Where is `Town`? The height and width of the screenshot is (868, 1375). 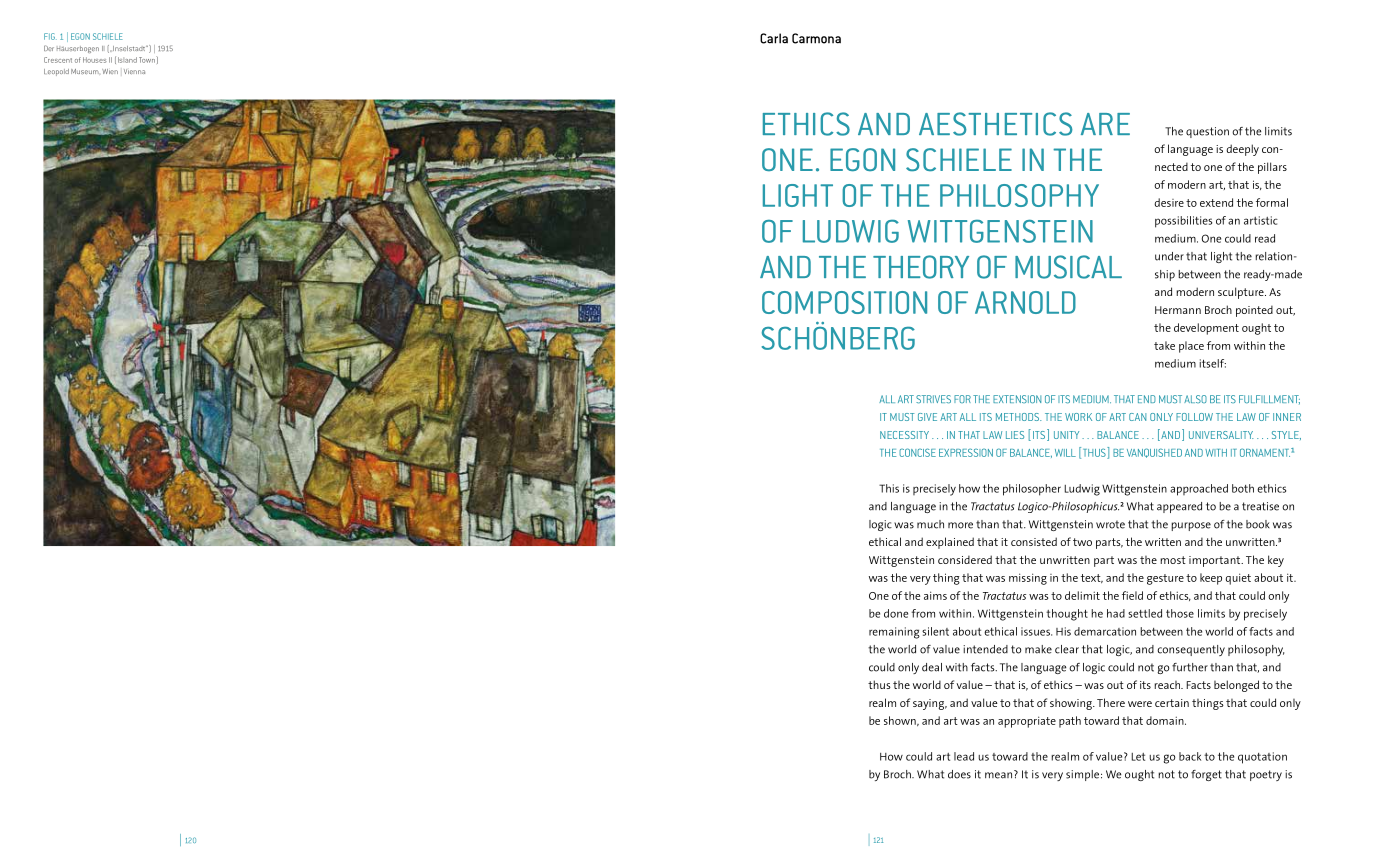
Town is located at coordinates (148, 59).
